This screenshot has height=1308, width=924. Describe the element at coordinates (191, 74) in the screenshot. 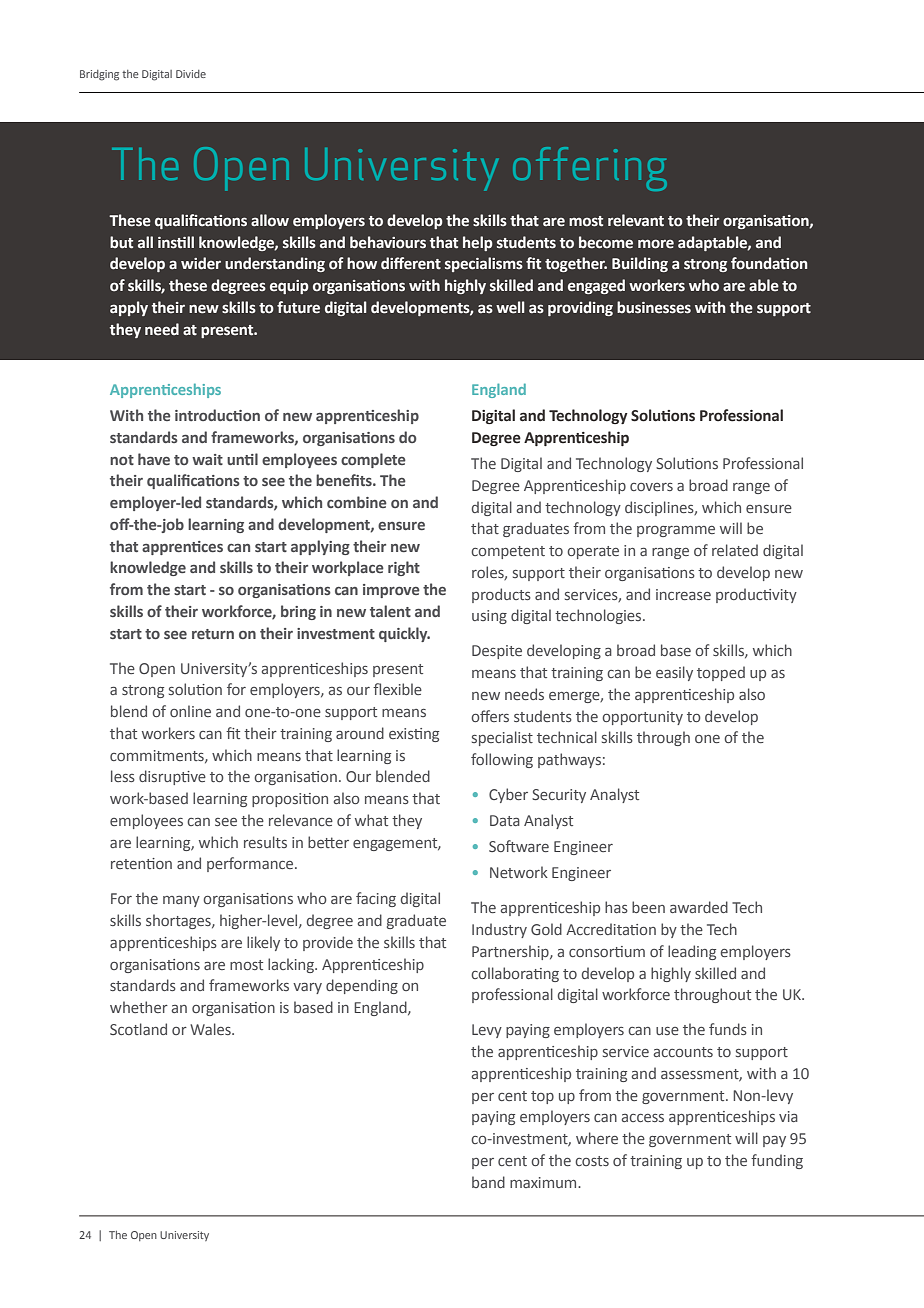

I see `Divide` at that location.
